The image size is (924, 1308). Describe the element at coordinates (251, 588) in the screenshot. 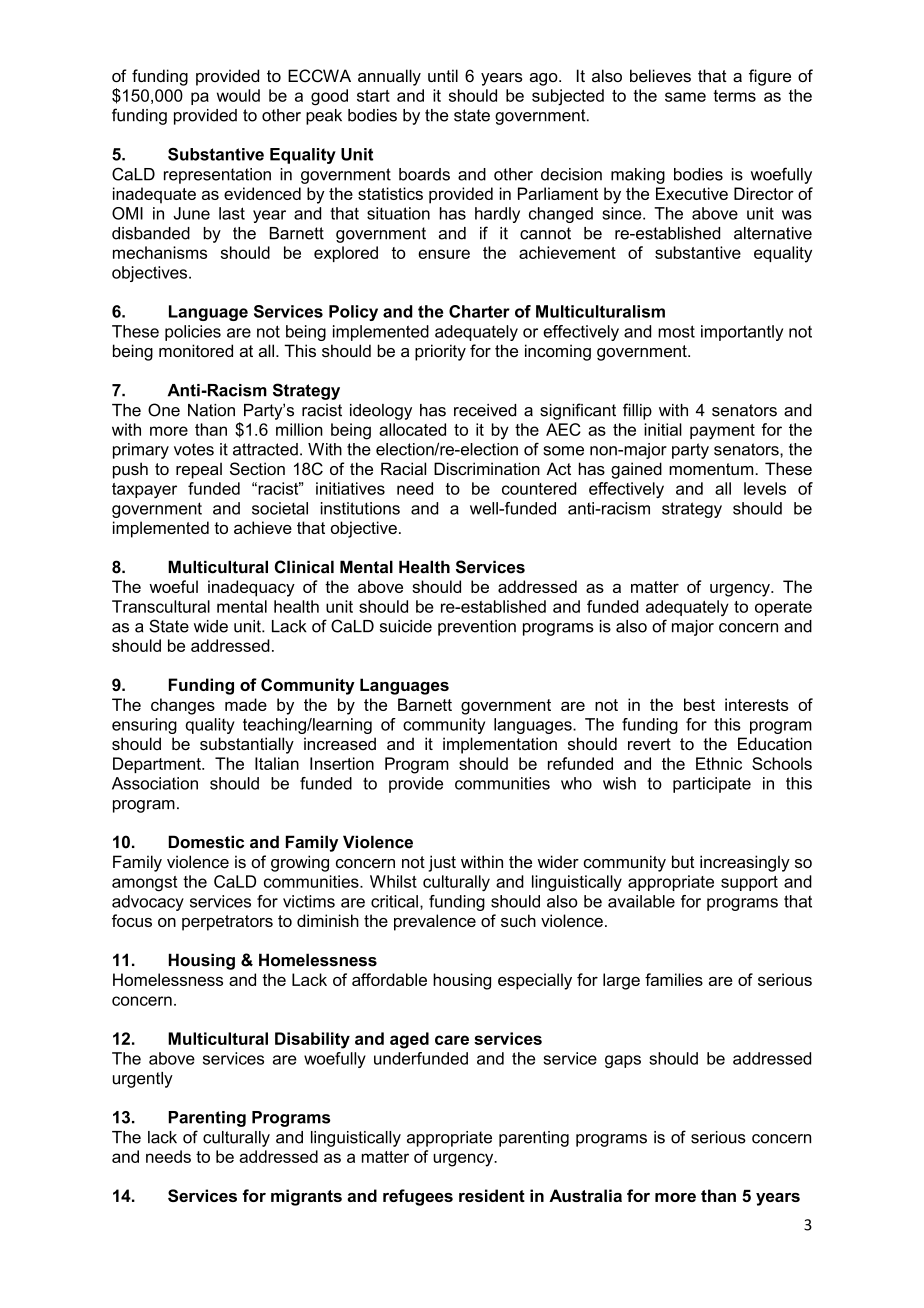

I see `inadequacy` at that location.
